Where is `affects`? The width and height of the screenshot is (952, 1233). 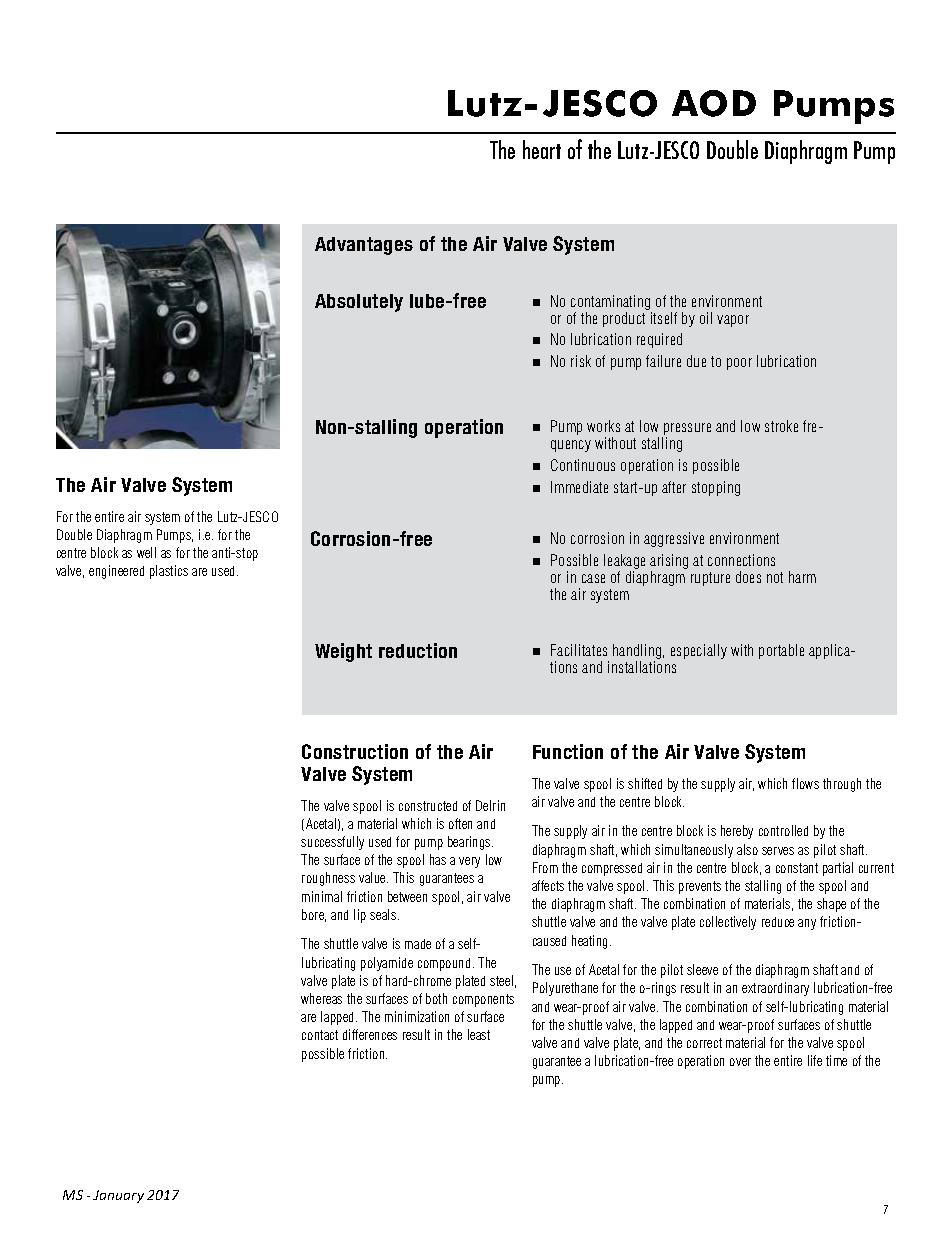
affects is located at coordinates (548, 885).
